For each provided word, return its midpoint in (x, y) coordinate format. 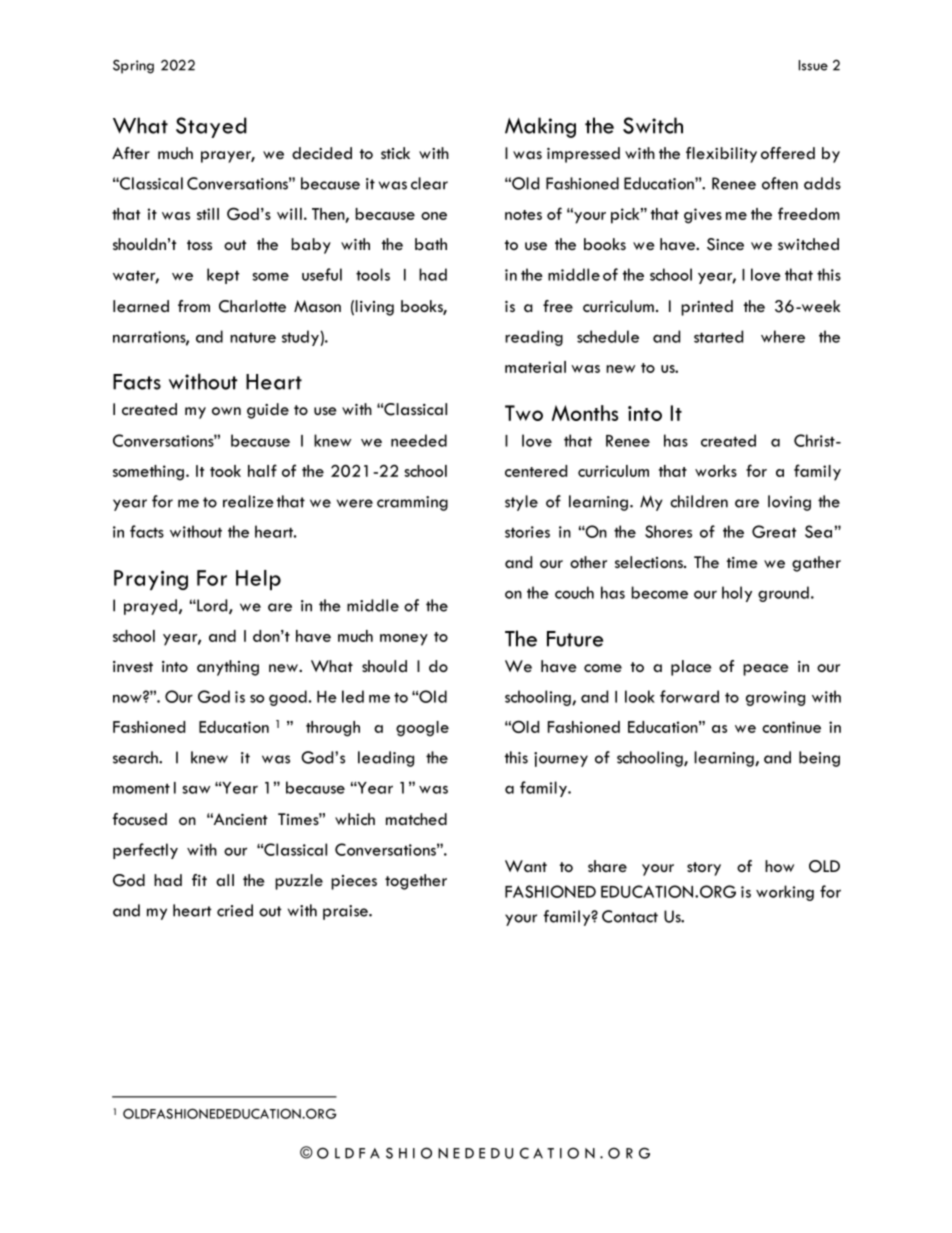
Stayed (211, 127)
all (225, 880)
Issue (813, 65)
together (416, 882)
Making (540, 127)
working (785, 893)
